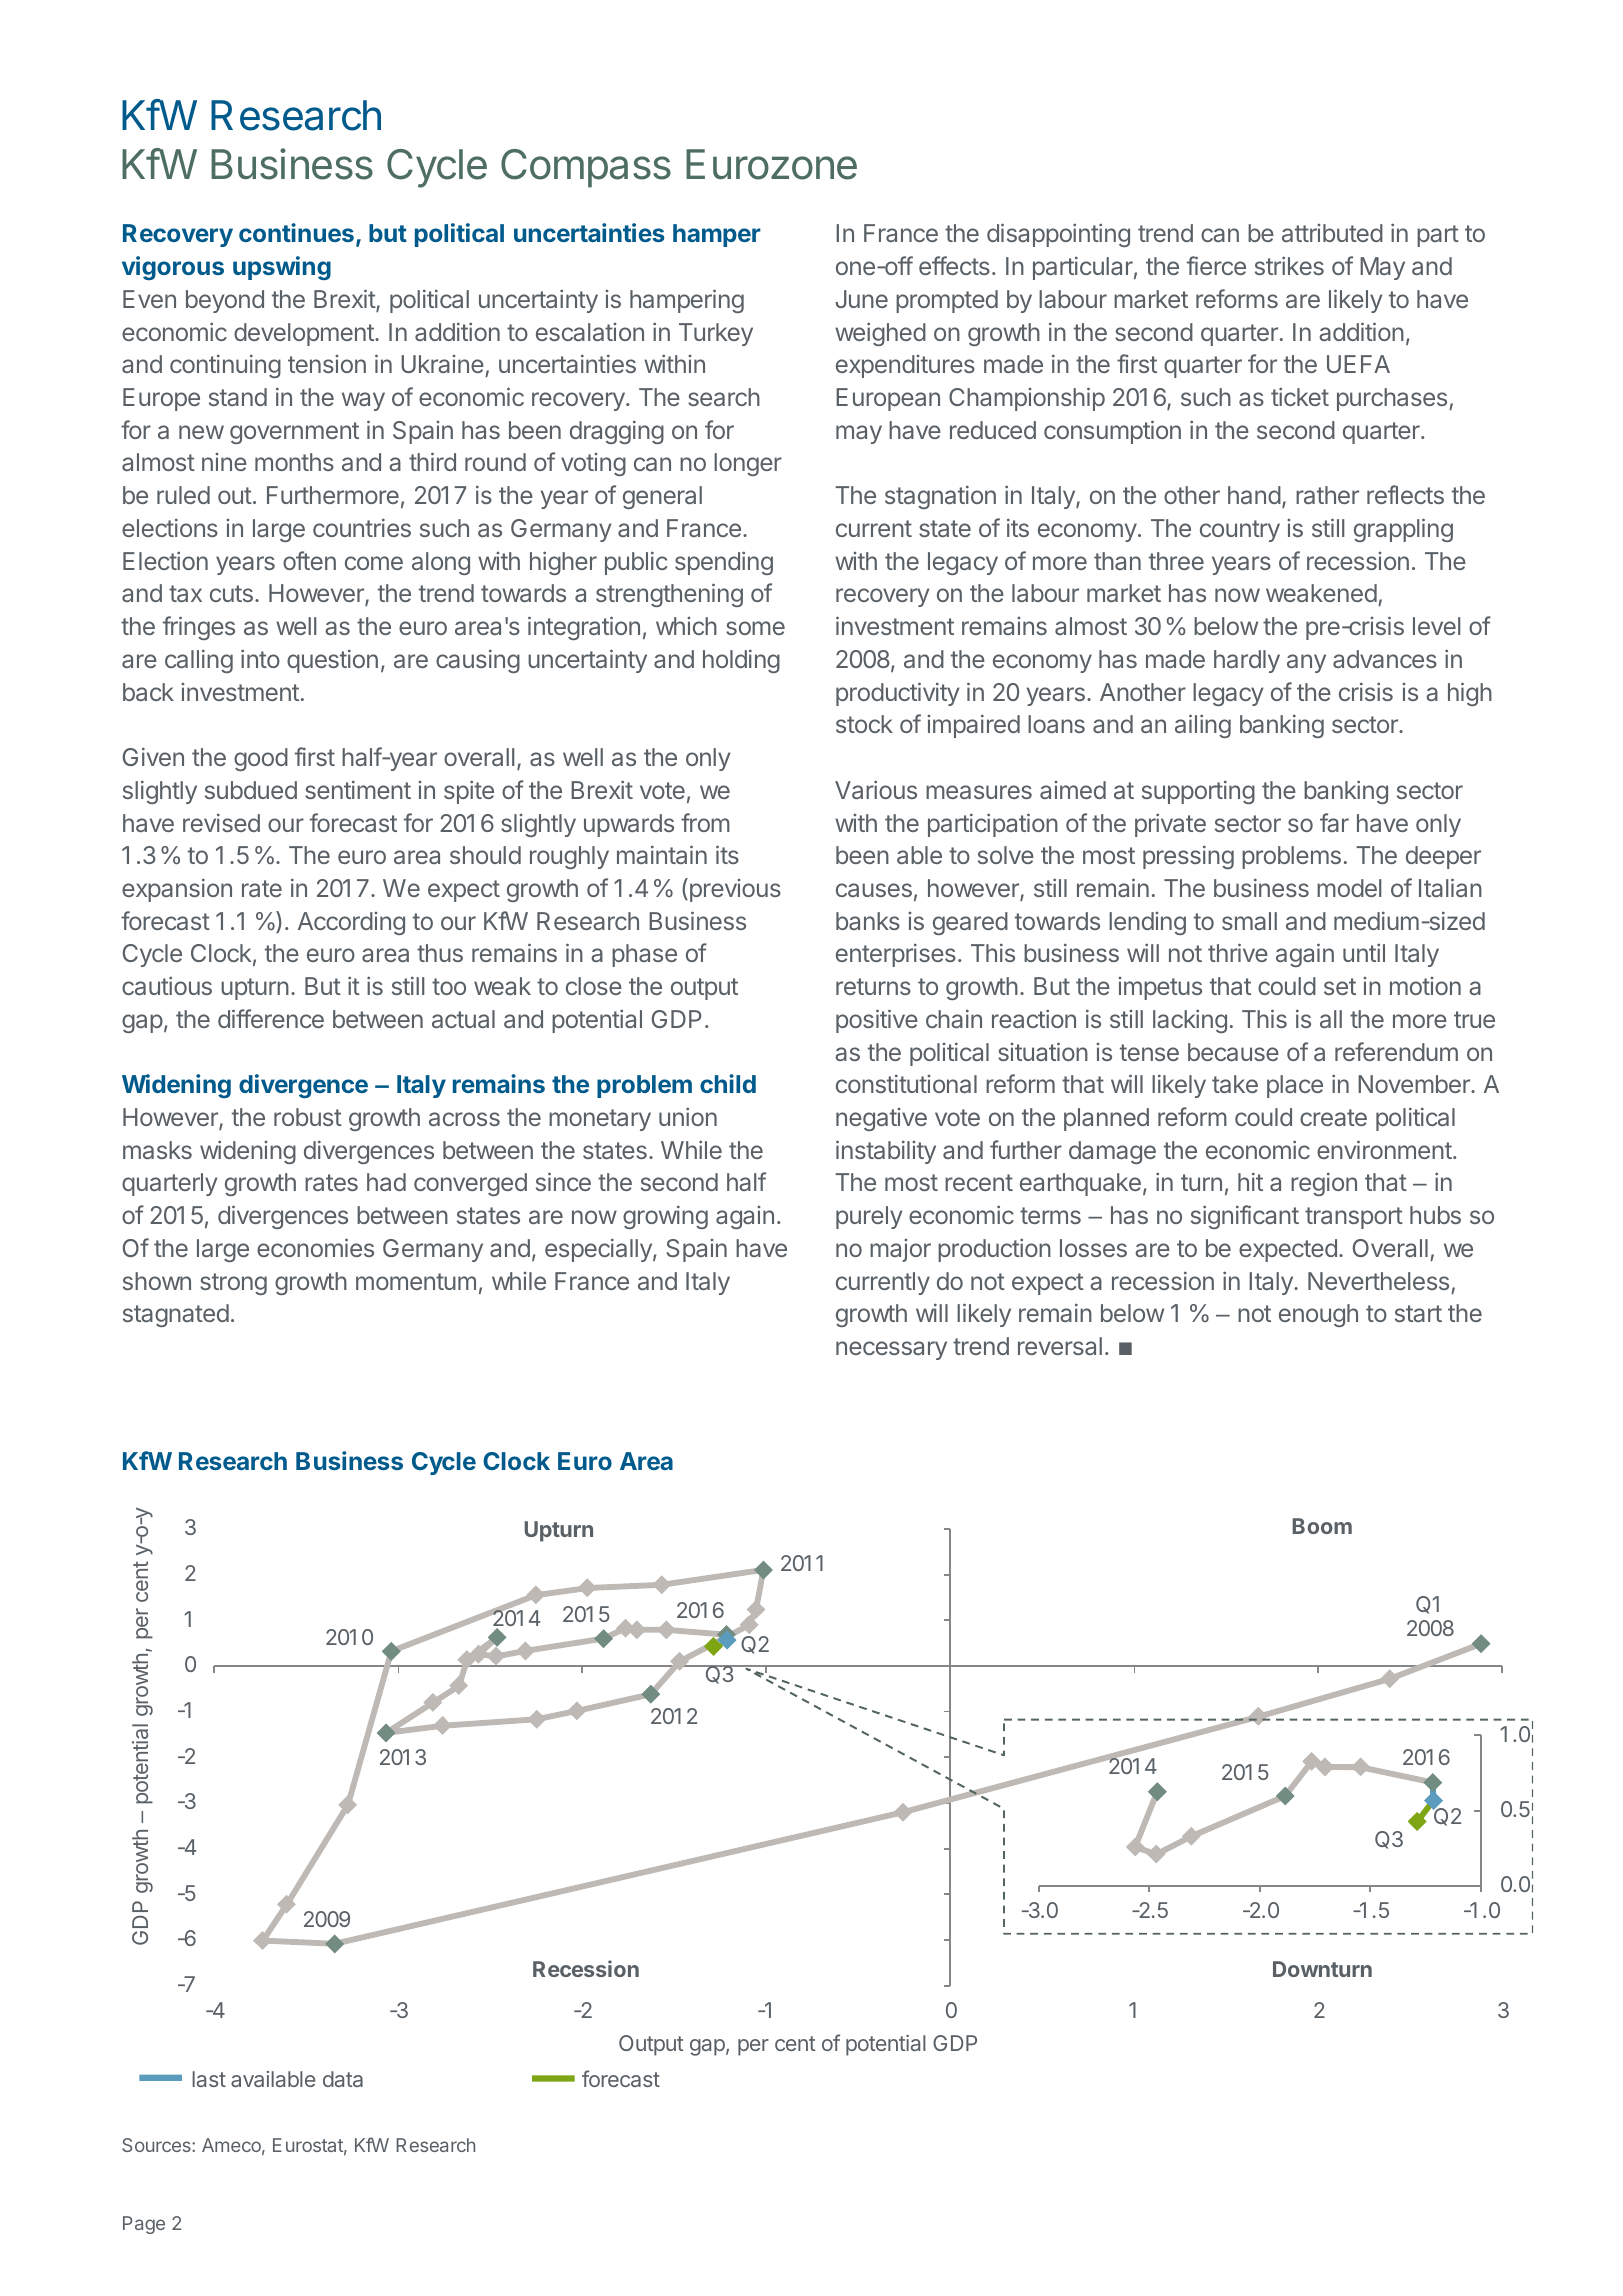 The width and height of the document is (1623, 2296). I want to click on model, so click(1349, 888).
